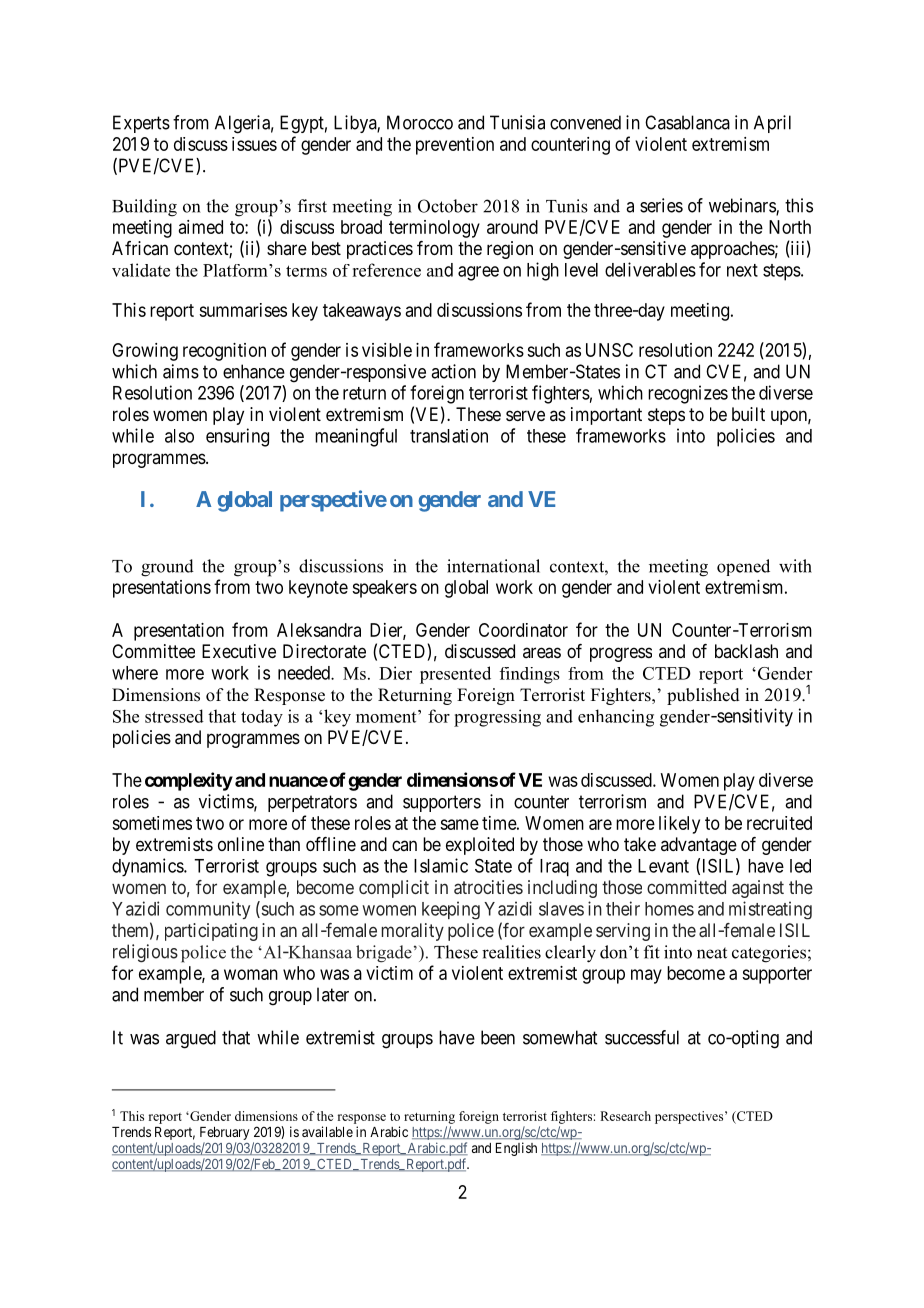 This screenshot has width=924, height=1308. Describe the element at coordinates (254, 144) in the screenshot. I see `issues` at that location.
